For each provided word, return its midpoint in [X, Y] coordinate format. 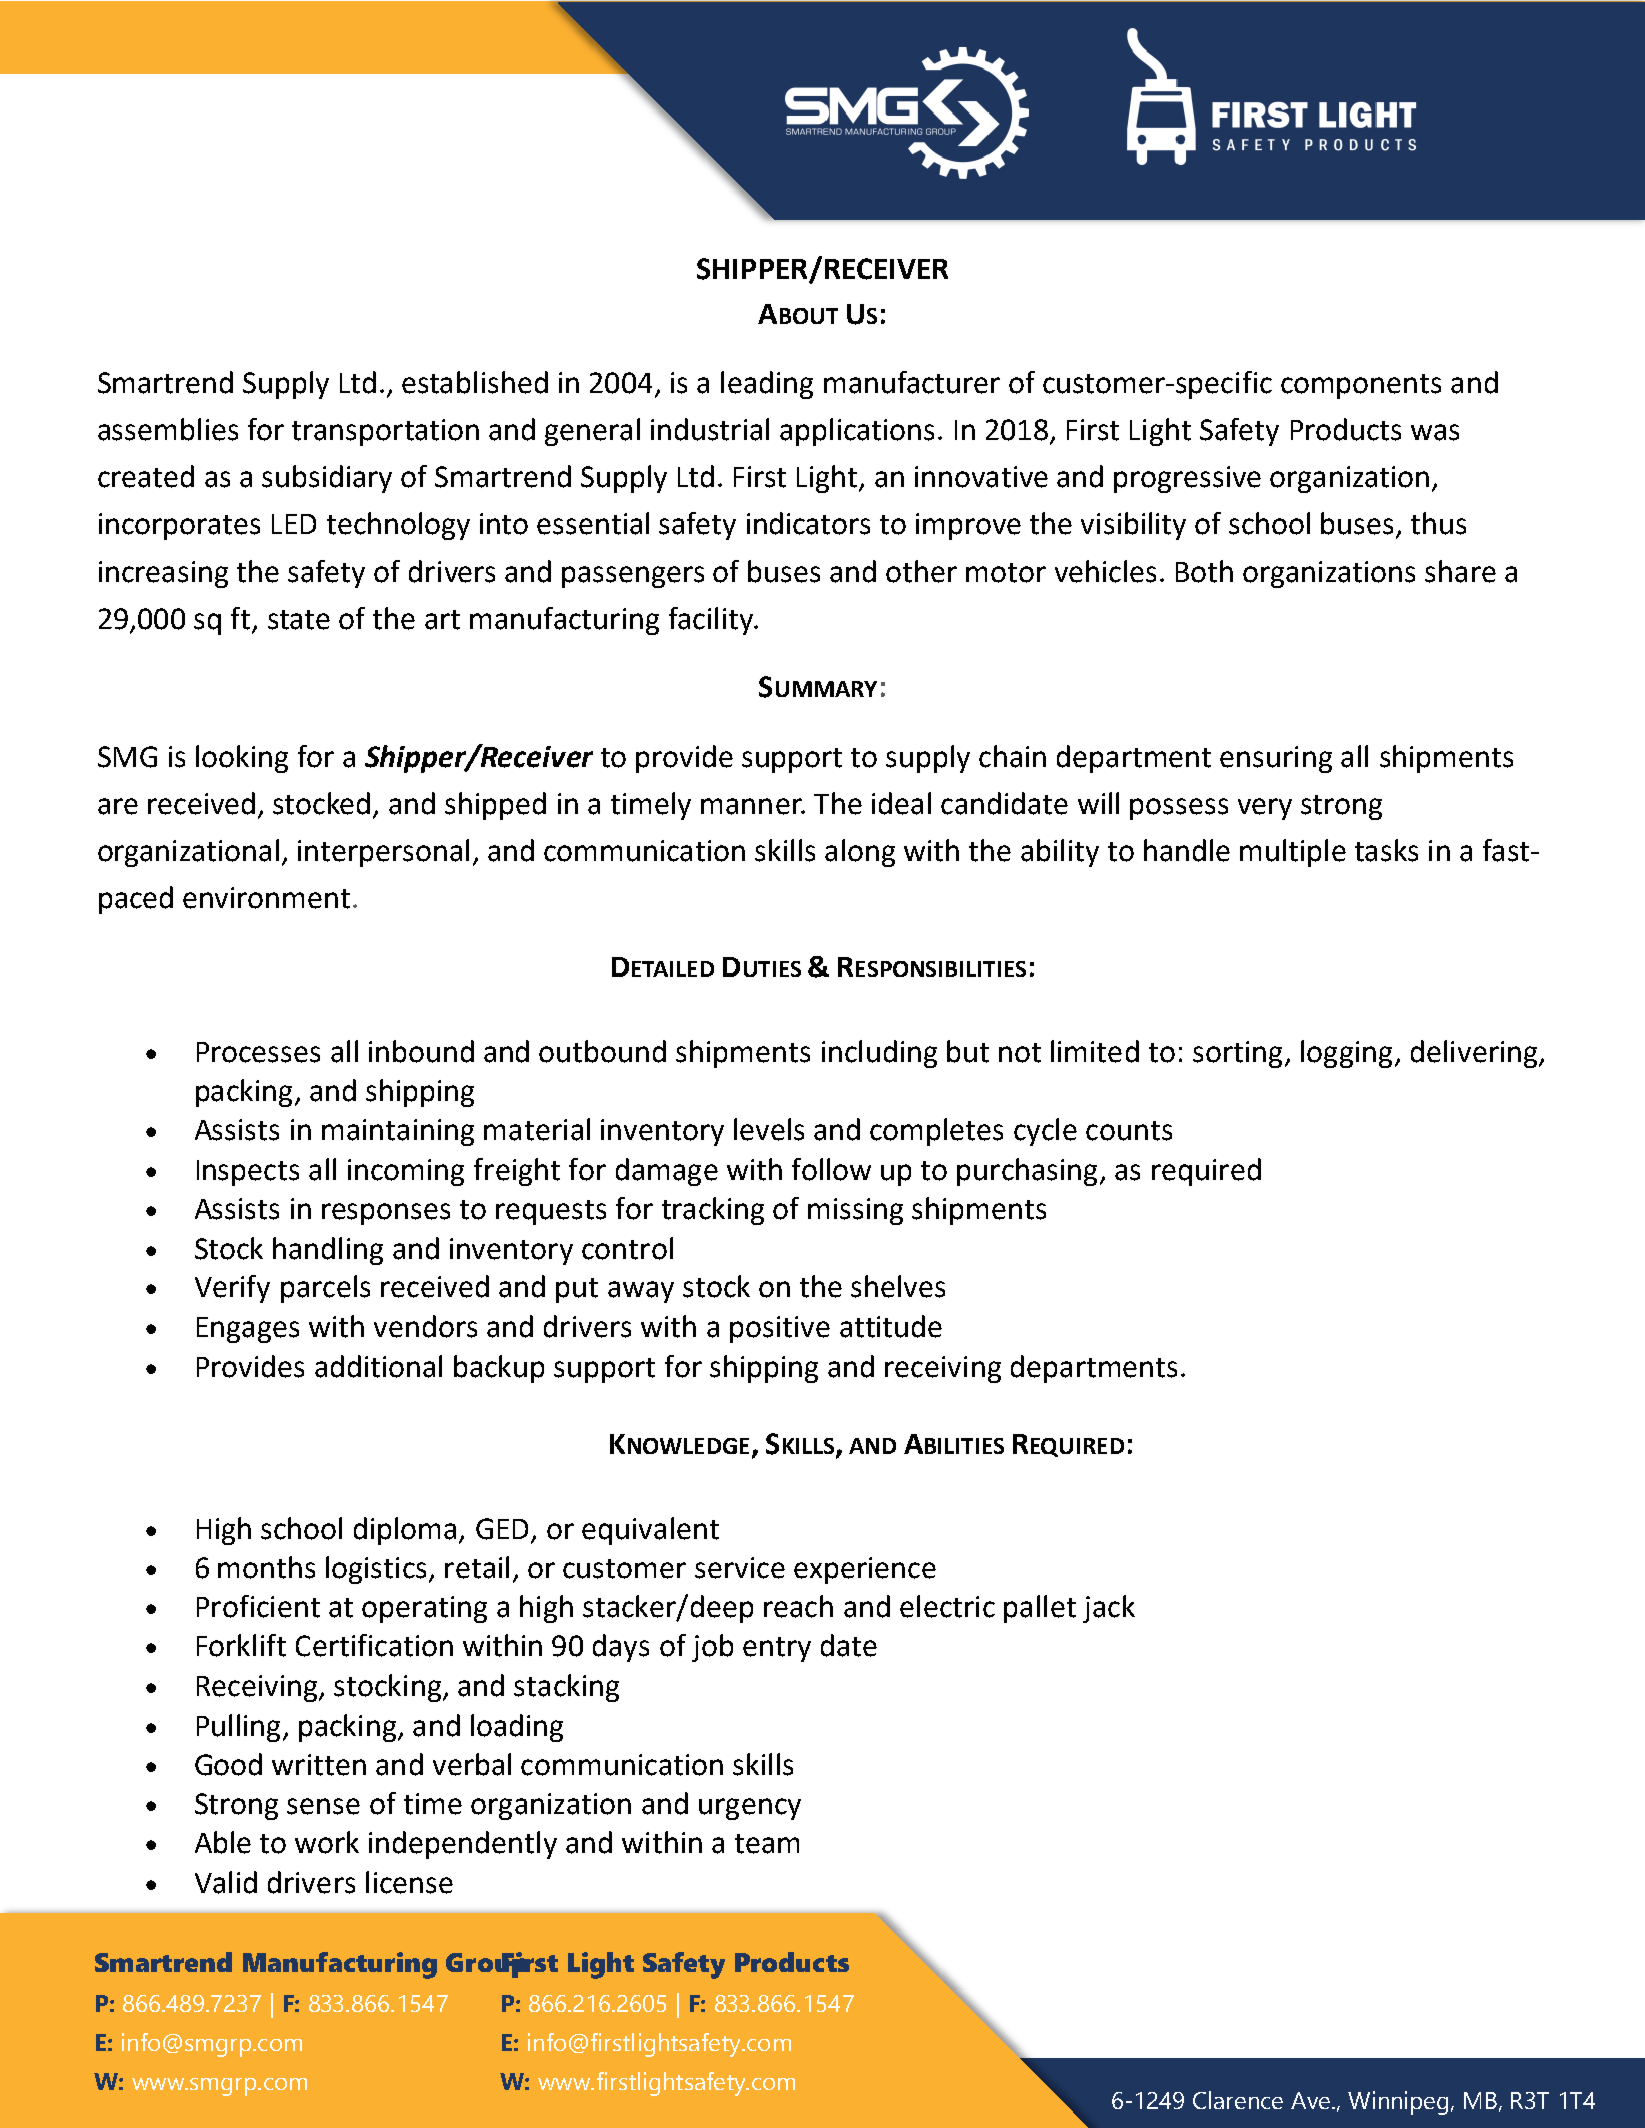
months [266, 1567]
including [879, 1054]
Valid [226, 1882]
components [1361, 386]
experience [865, 1570]
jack [1109, 1609]
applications [857, 432]
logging [1346, 1054]
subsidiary [327, 479]
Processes [258, 1052]
